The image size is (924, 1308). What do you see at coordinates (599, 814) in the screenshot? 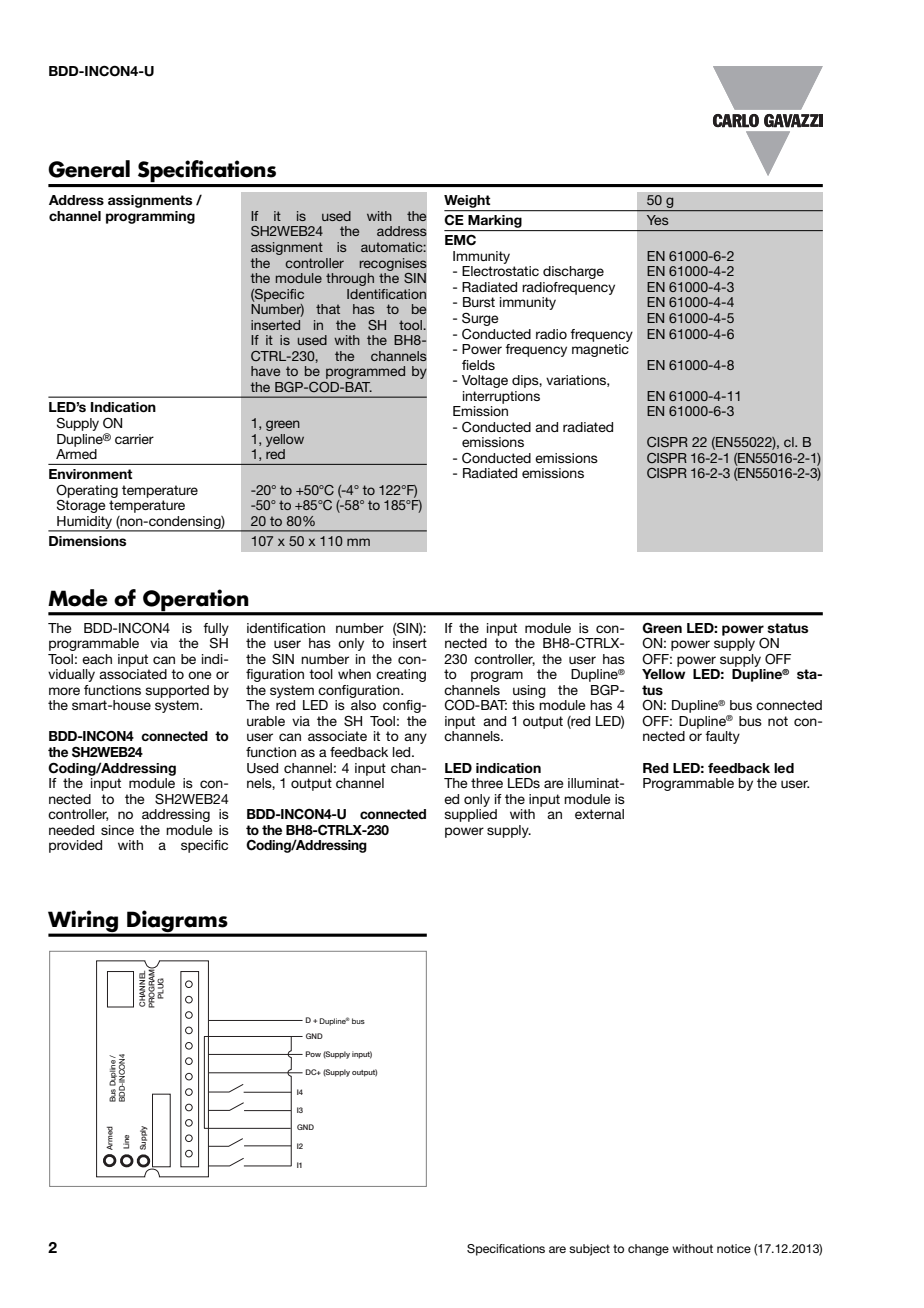
I see `external` at bounding box center [599, 814].
